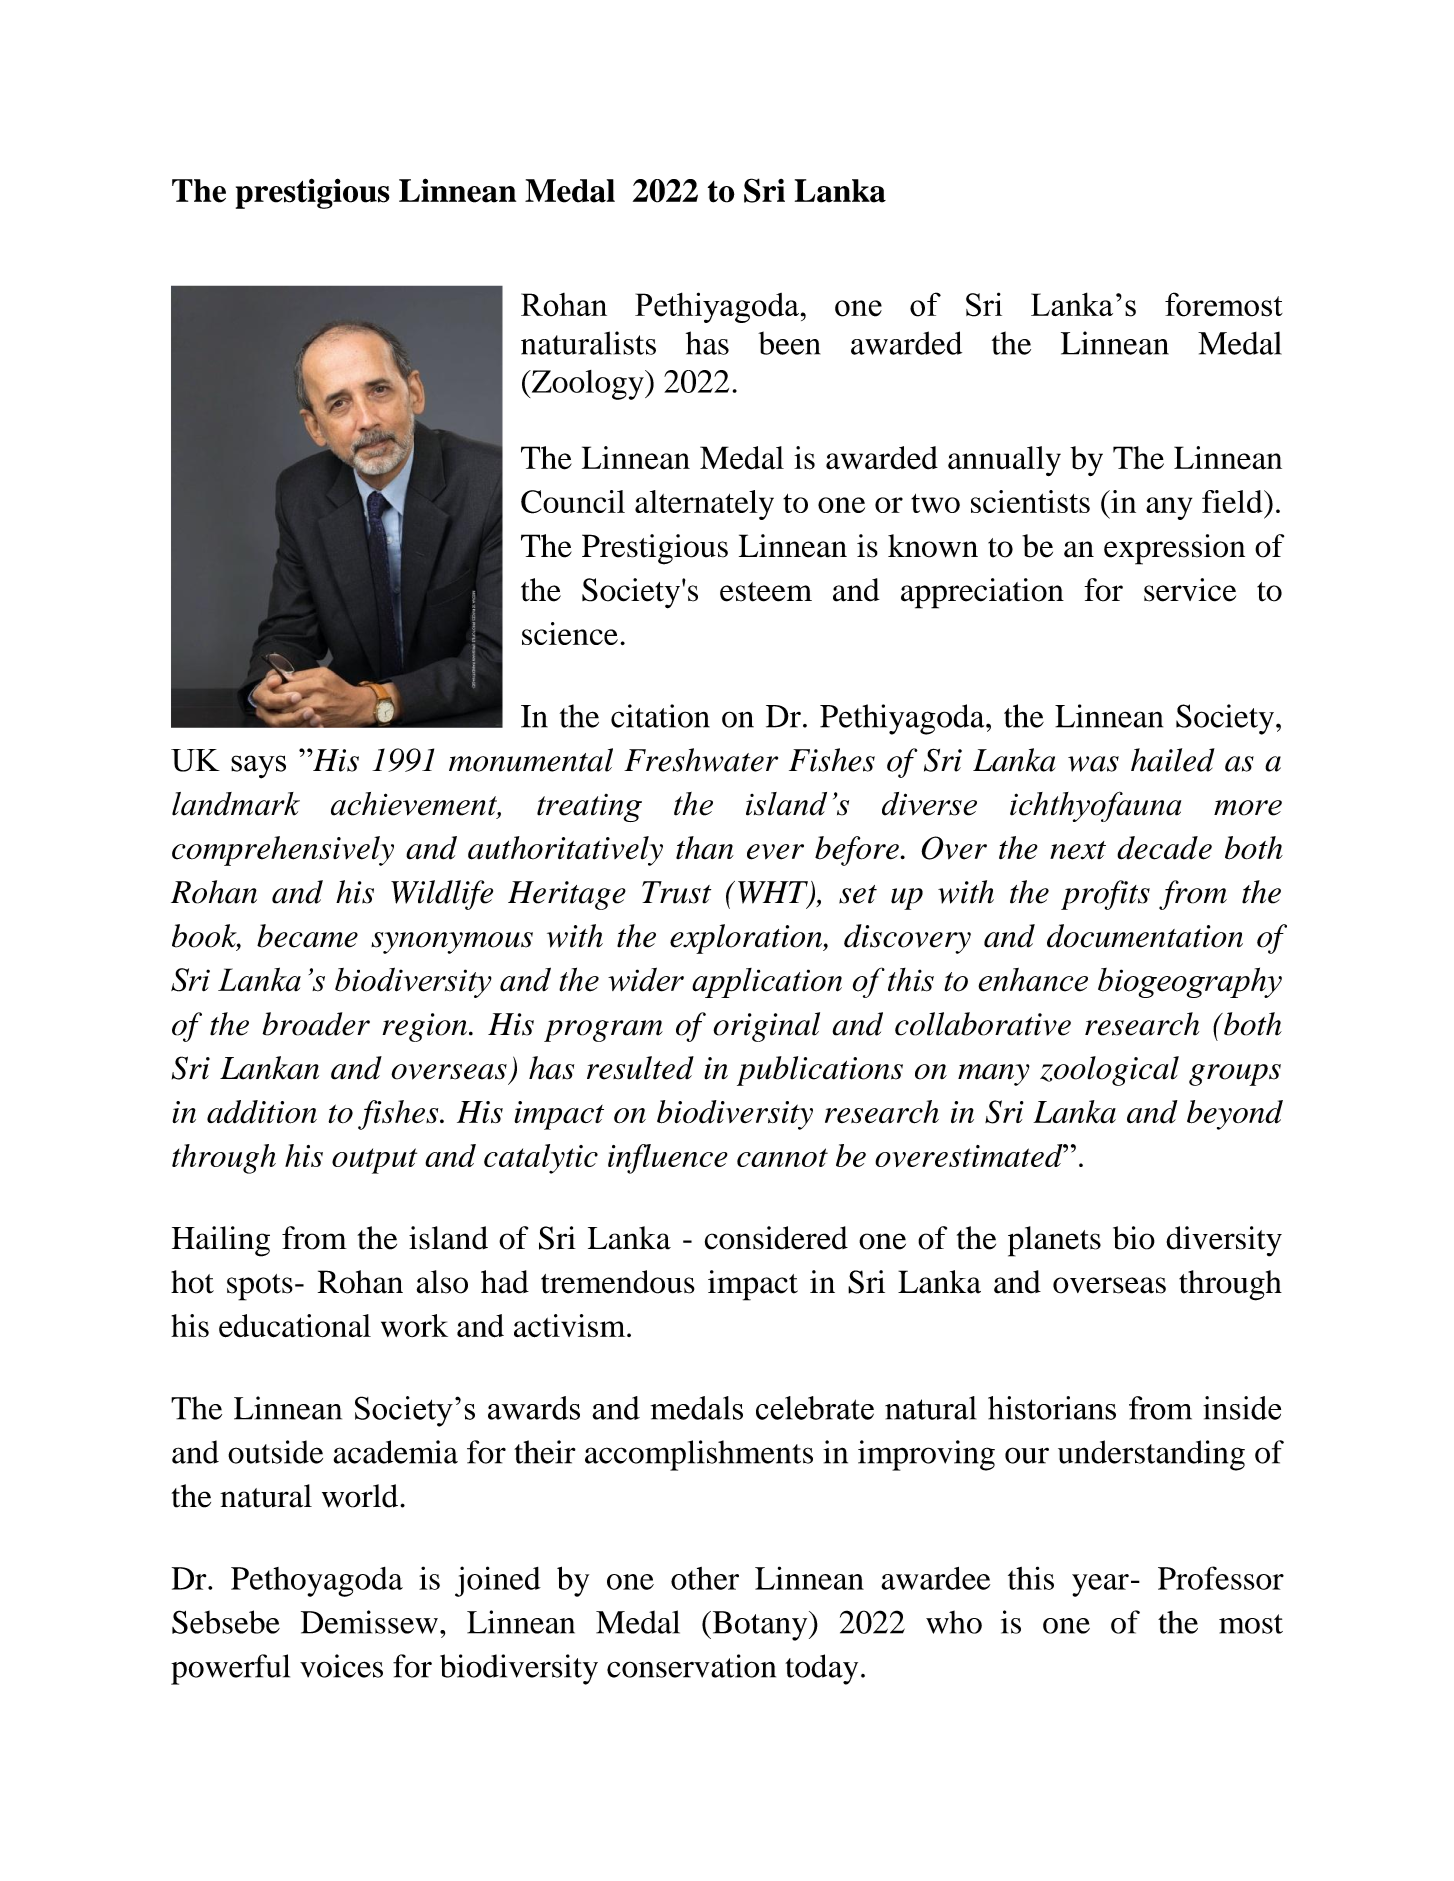  Describe the element at coordinates (789, 343) in the image. I see `been` at that location.
